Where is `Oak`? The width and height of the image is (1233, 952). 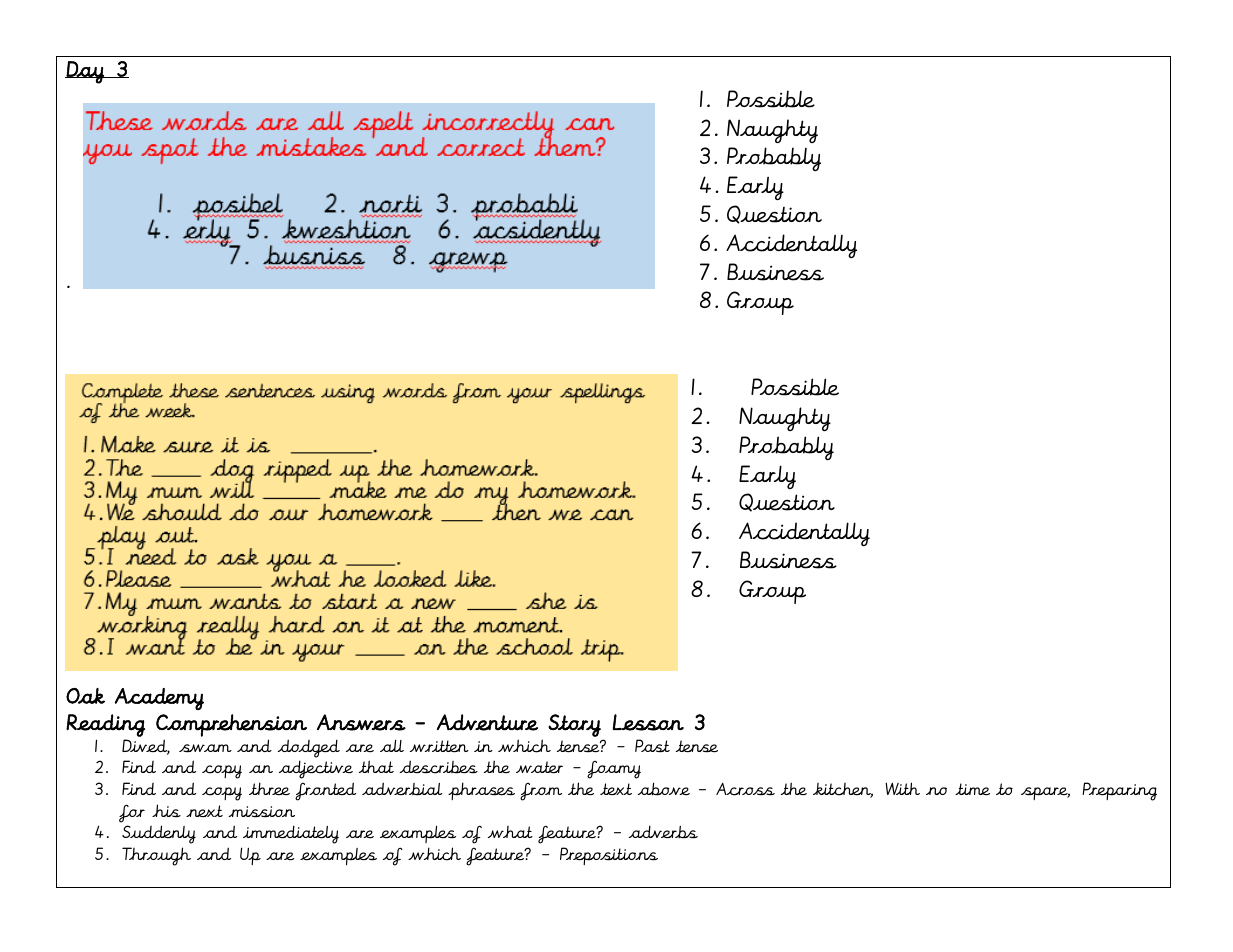 Oak is located at coordinates (85, 696).
